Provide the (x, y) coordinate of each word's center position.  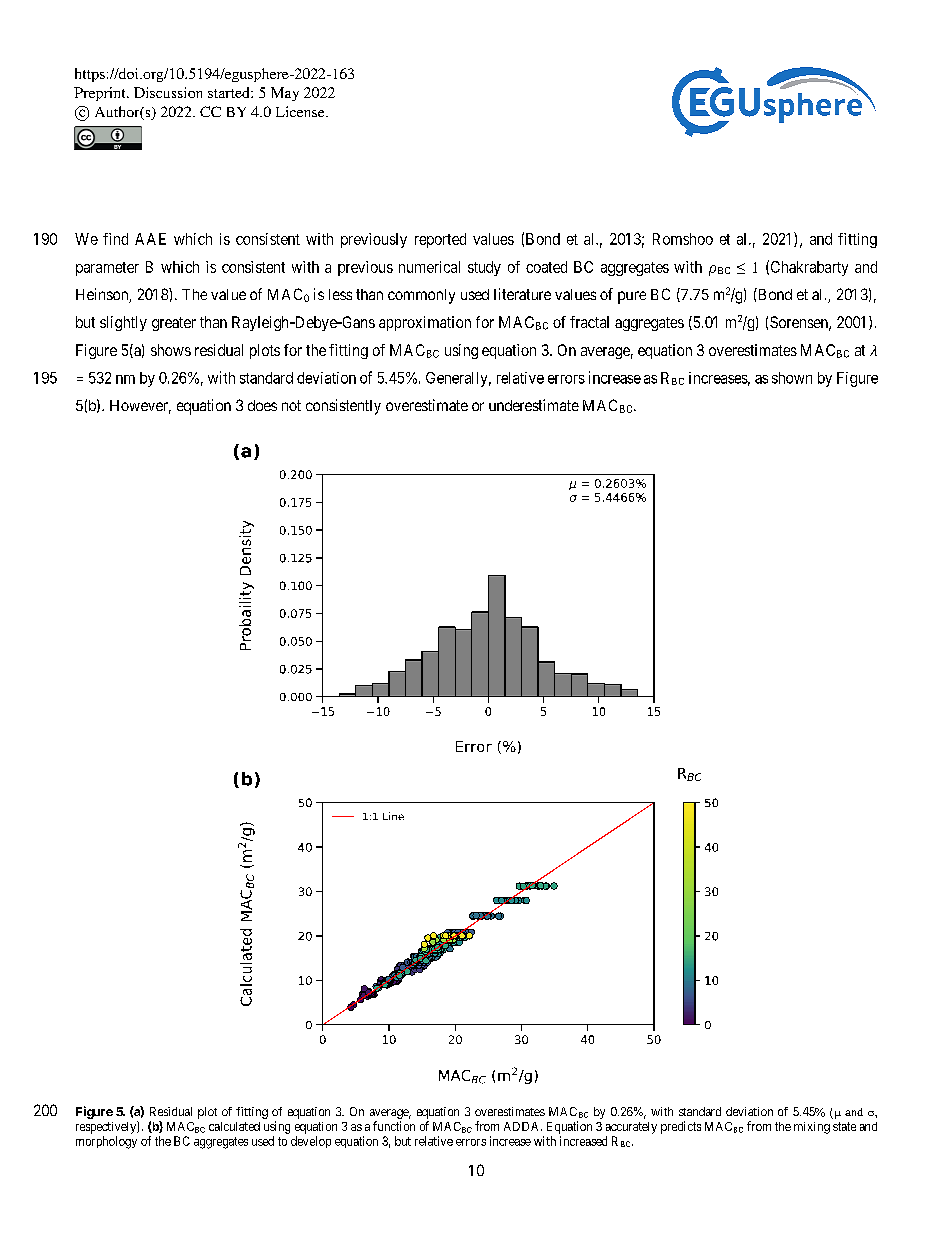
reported (440, 240)
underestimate (534, 405)
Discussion (168, 92)
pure (632, 297)
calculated (234, 1126)
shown (792, 378)
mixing (812, 1128)
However (140, 407)
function (394, 1126)
